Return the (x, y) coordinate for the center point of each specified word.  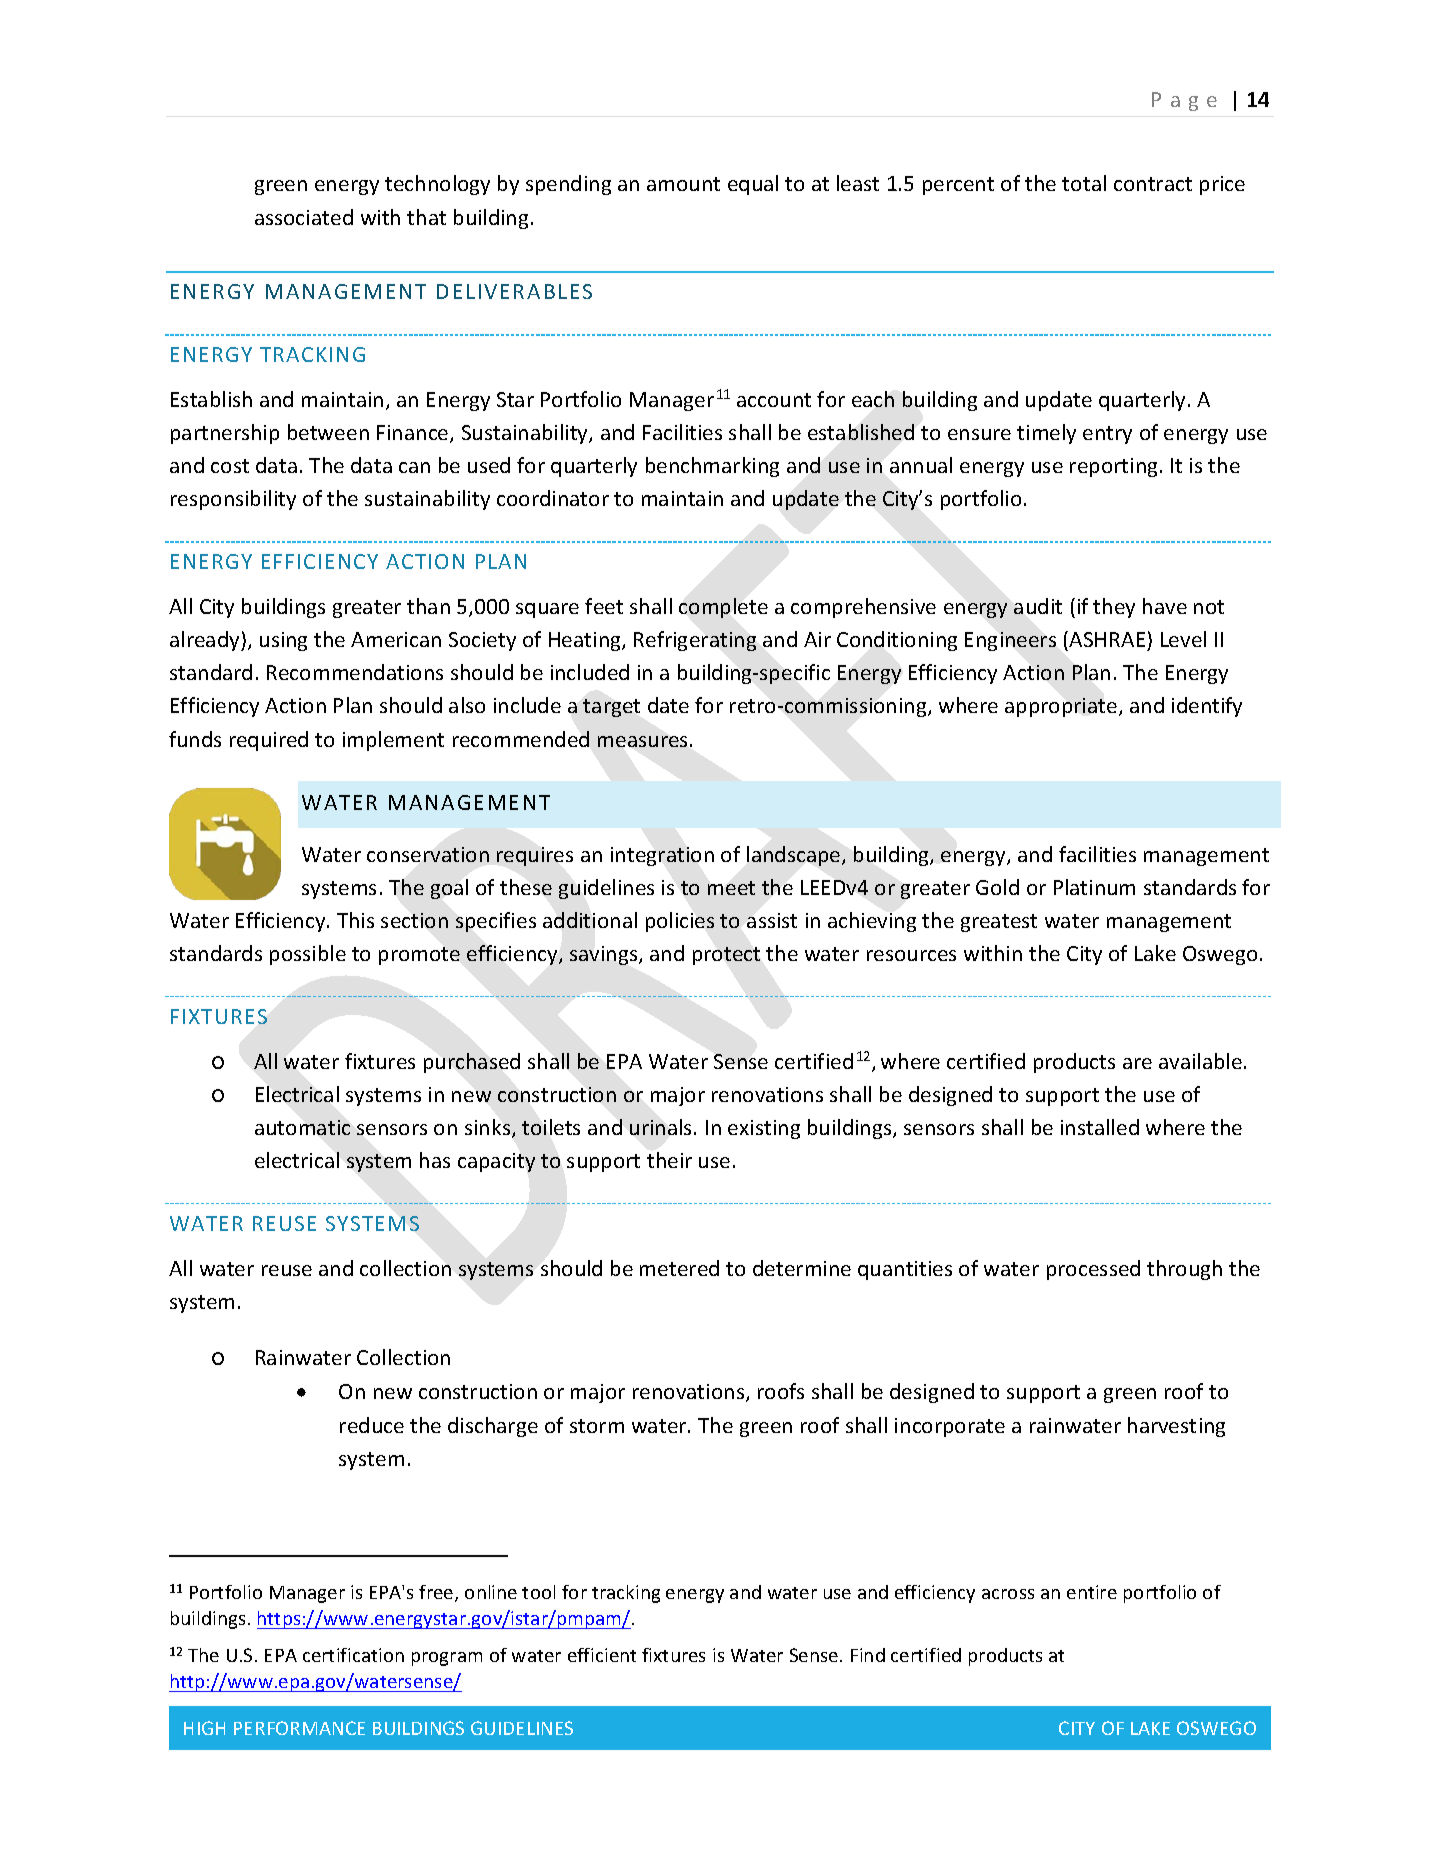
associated (304, 217)
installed (1100, 1127)
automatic (302, 1127)
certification (353, 1655)
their (669, 1160)
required (269, 741)
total (1084, 183)
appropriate (1062, 707)
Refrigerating (695, 641)
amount (683, 184)
